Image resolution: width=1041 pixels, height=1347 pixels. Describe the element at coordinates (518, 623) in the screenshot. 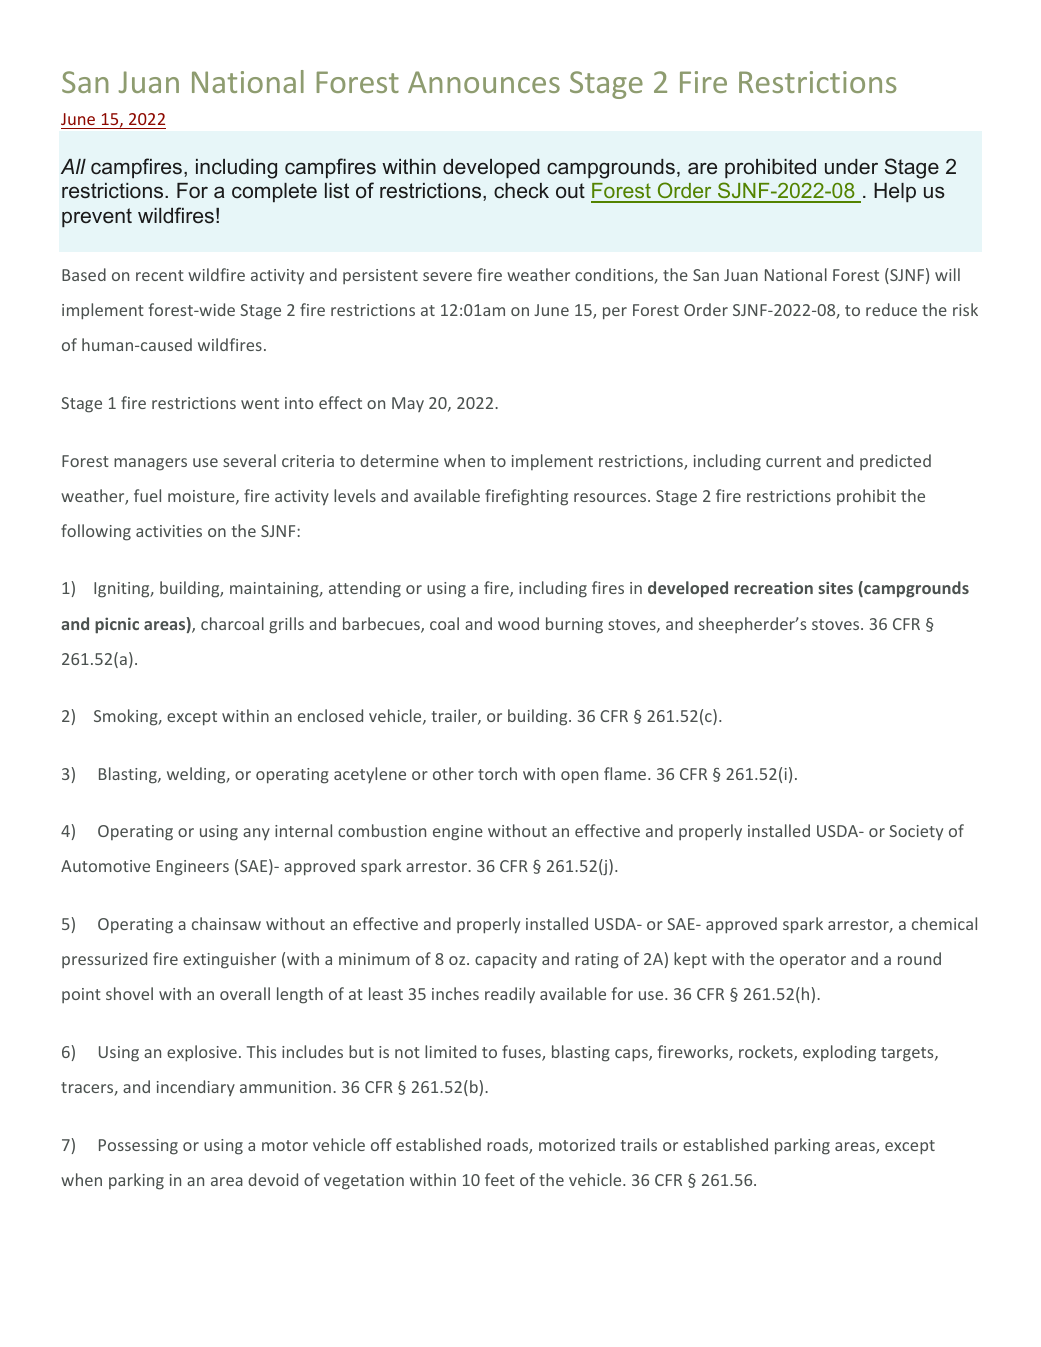

I see `wood` at that location.
